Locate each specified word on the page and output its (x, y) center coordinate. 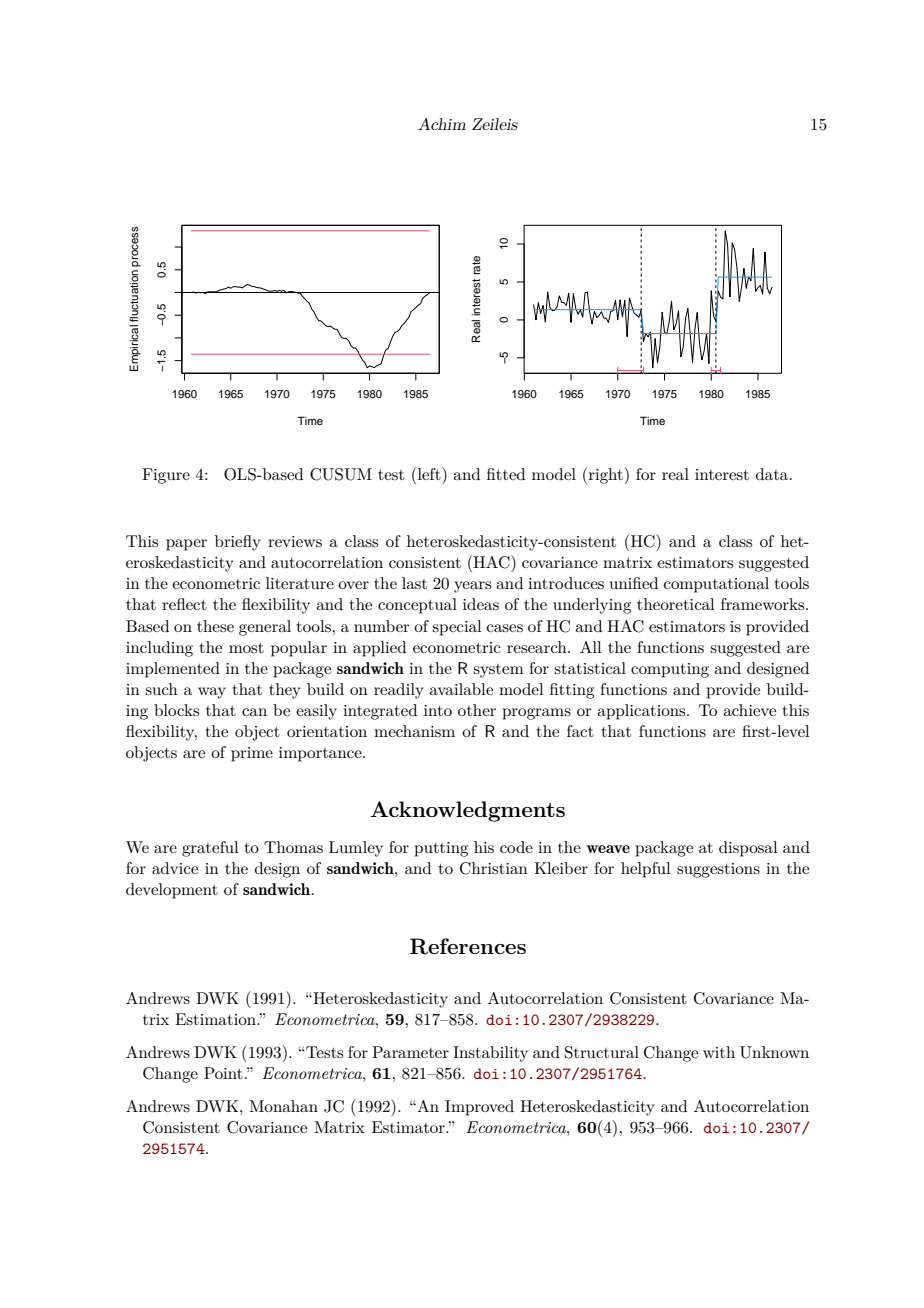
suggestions (718, 870)
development (172, 891)
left (430, 473)
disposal (748, 849)
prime (252, 754)
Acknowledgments (467, 811)
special (457, 628)
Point (223, 1073)
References (468, 946)
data (773, 474)
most (246, 648)
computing (670, 670)
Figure (166, 476)
